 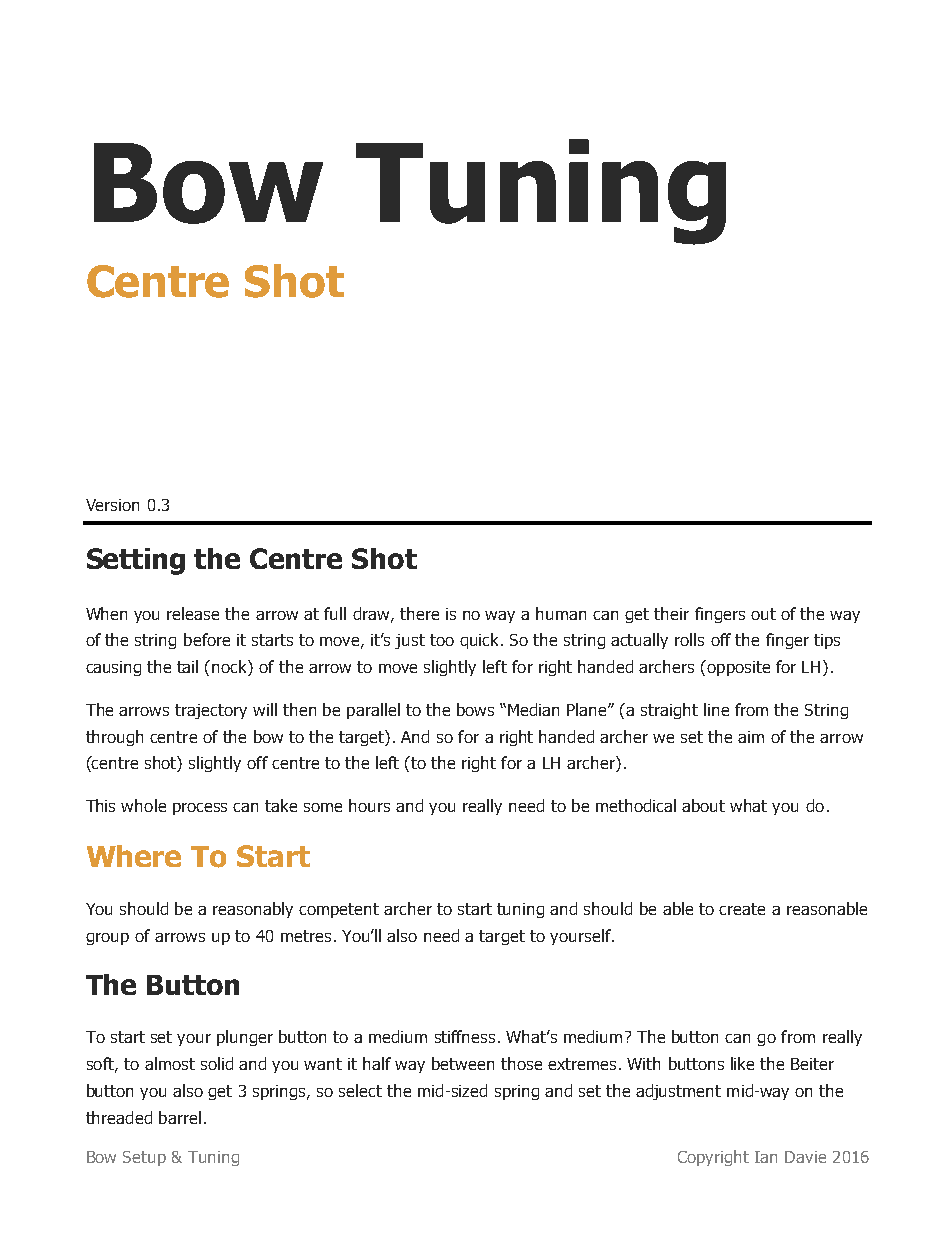 What do you see at coordinates (112, 505) in the screenshot?
I see `Version` at bounding box center [112, 505].
